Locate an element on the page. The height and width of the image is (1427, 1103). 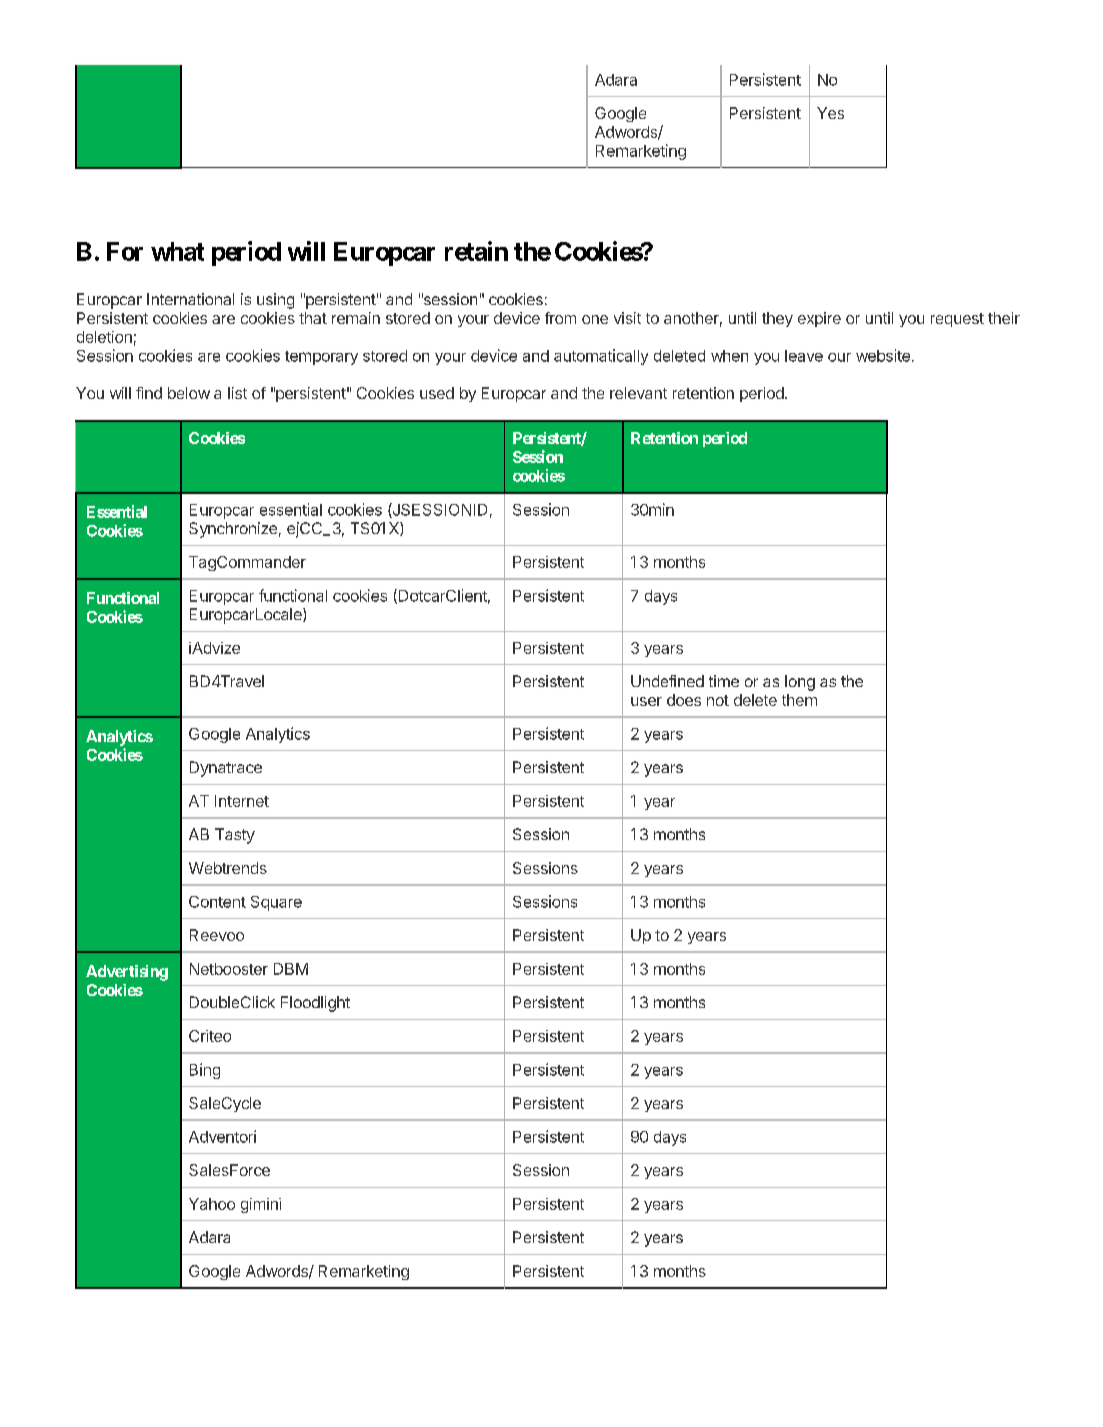
user is located at coordinates (646, 701).
